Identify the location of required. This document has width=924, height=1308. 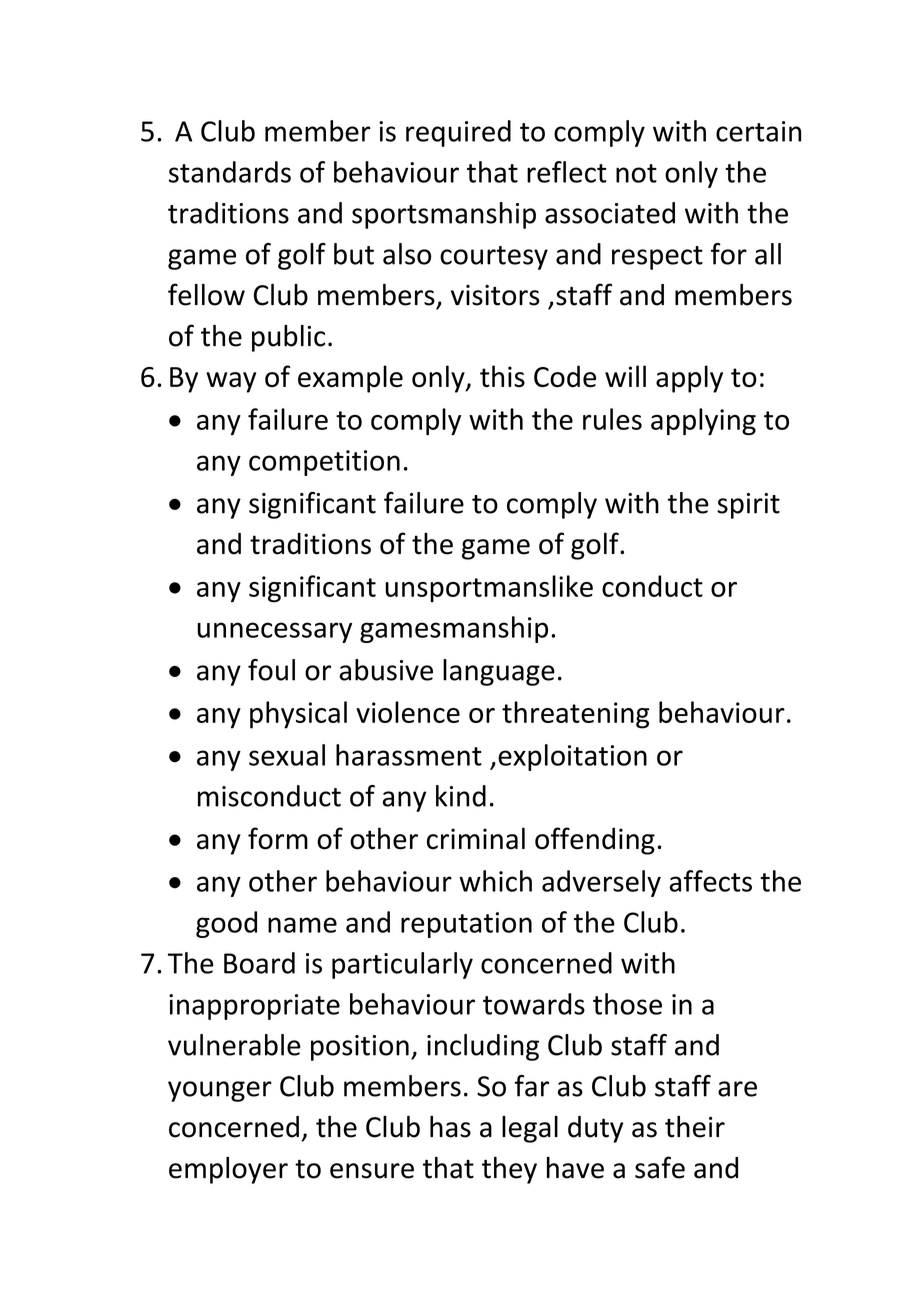
(458, 133).
